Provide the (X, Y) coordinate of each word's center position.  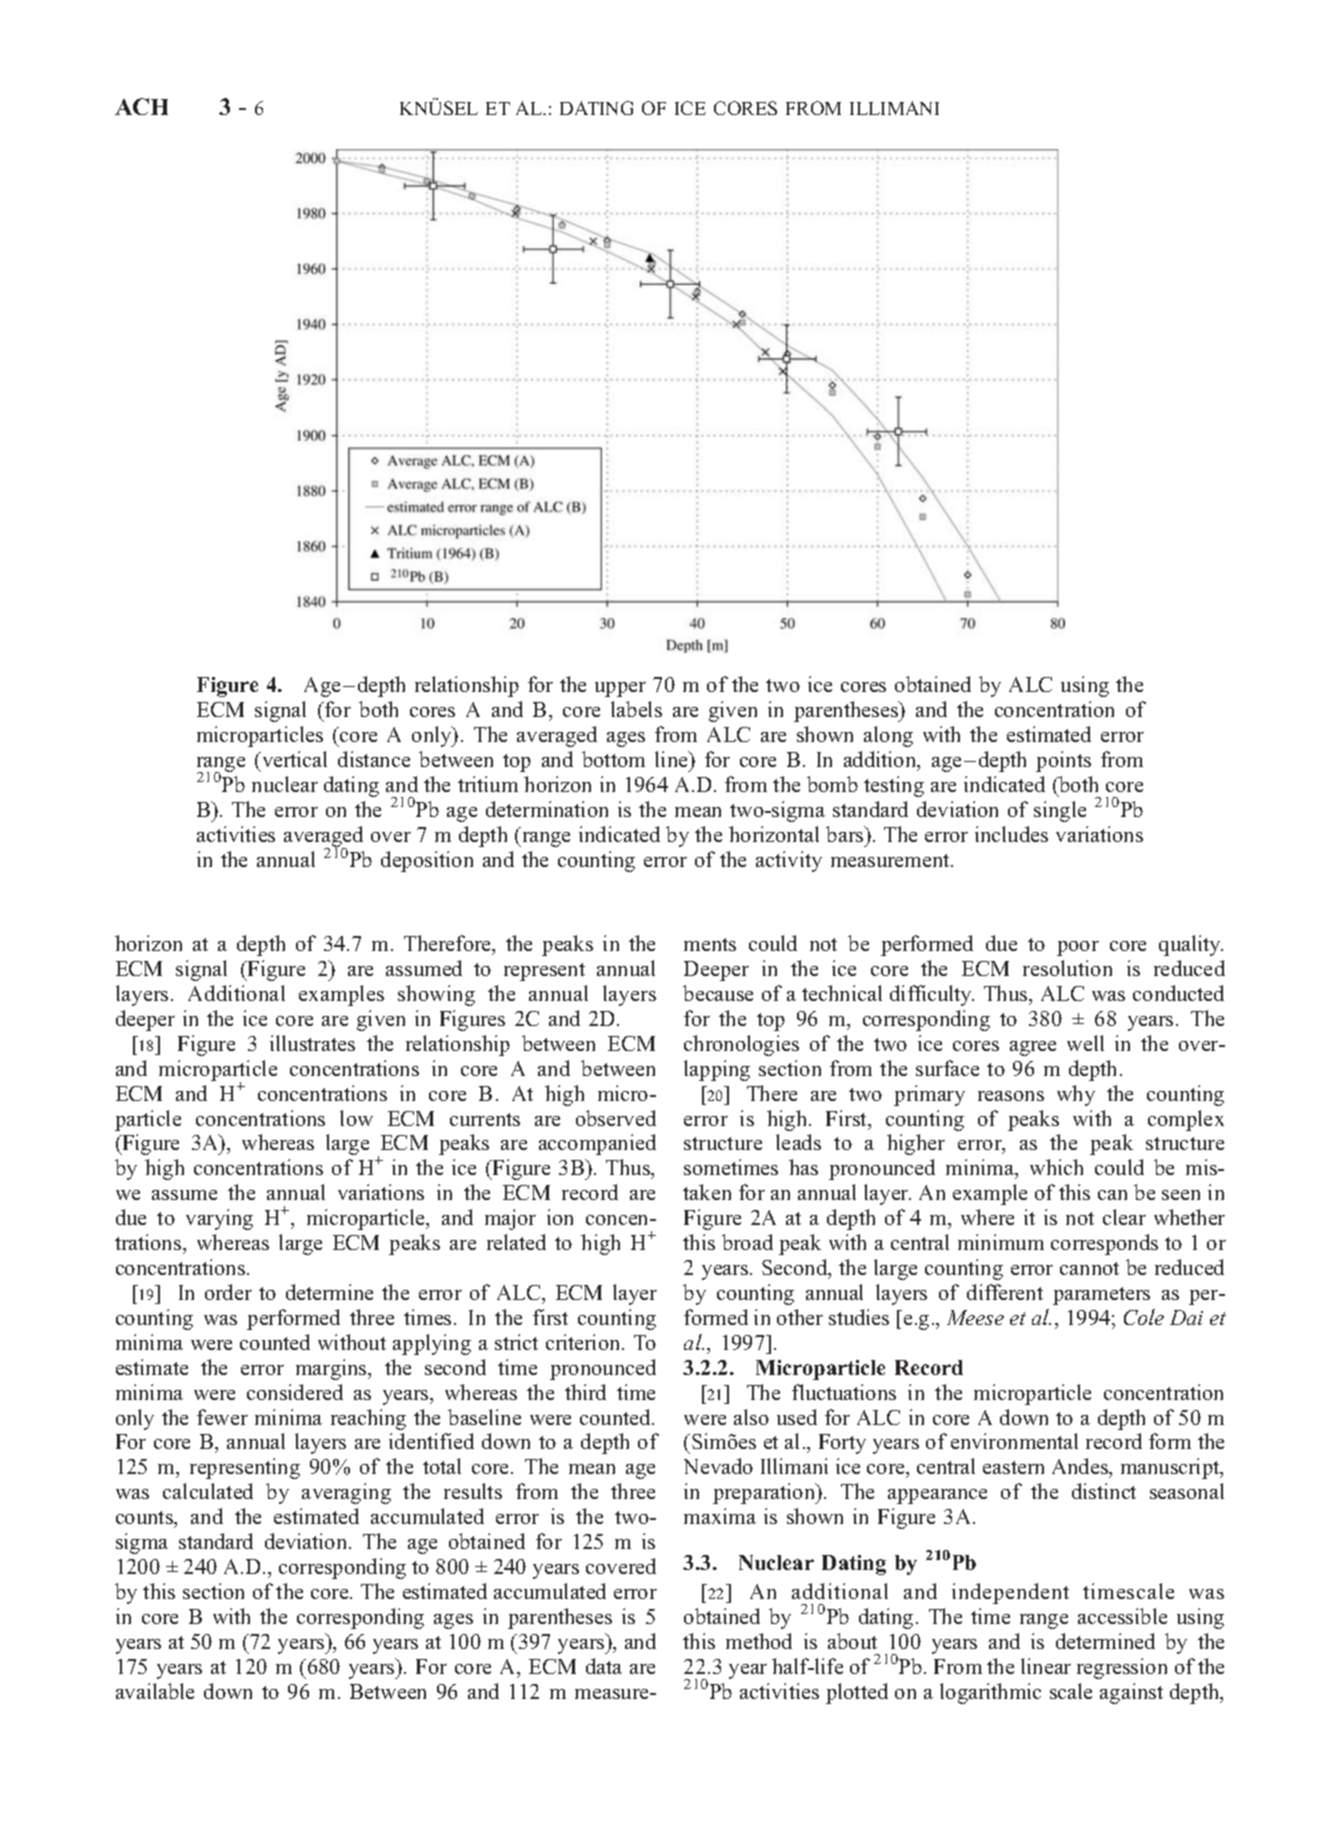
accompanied (597, 1144)
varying (219, 1219)
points (1063, 761)
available (155, 1691)
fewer (222, 1417)
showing (436, 995)
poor (1078, 948)
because (718, 993)
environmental (1014, 1441)
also (751, 1417)
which (1056, 1167)
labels (636, 709)
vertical (293, 759)
